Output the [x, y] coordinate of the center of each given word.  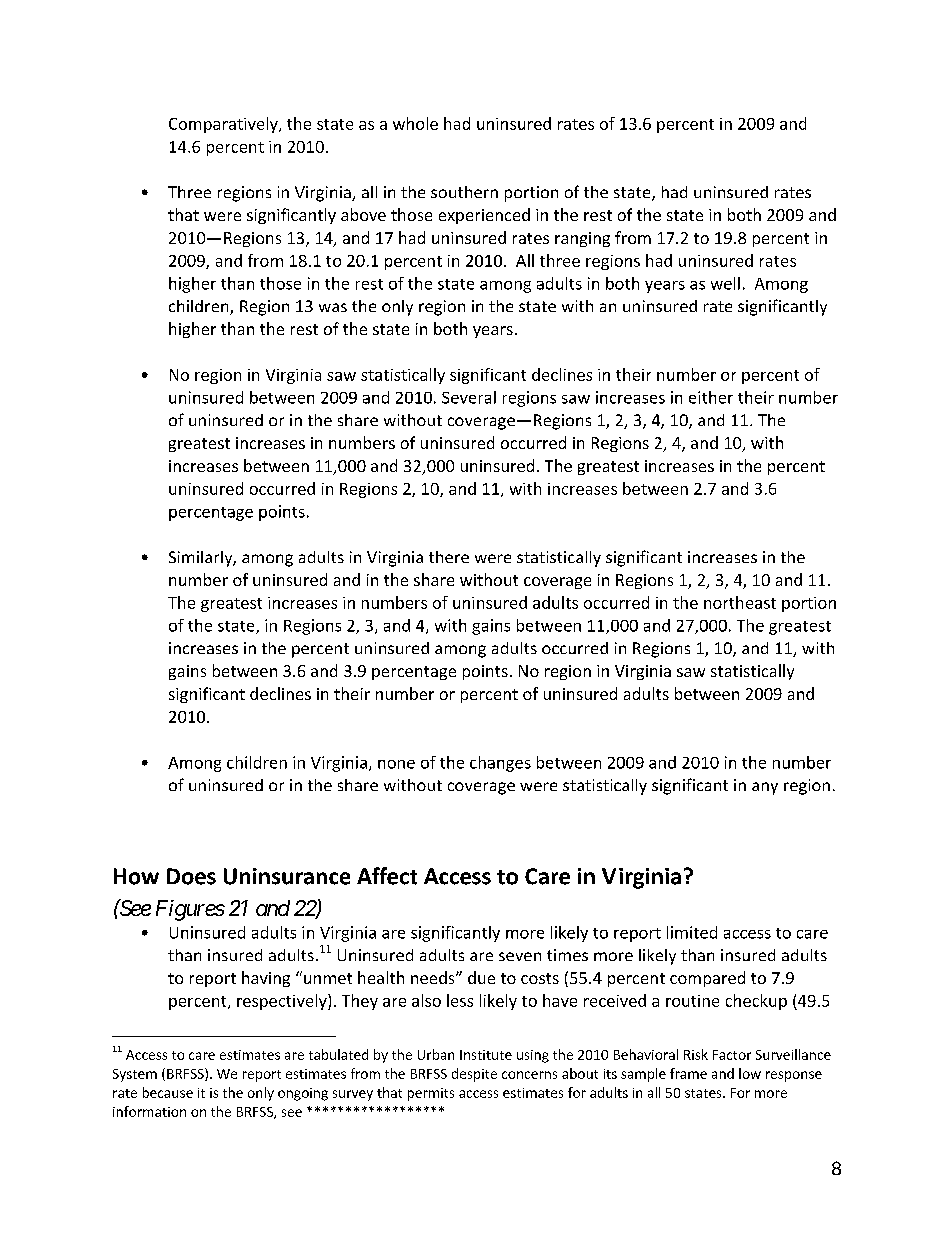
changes [500, 764]
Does [191, 876]
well [725, 283]
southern [464, 192]
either [711, 397]
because [168, 1092]
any [765, 788]
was [333, 307]
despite [474, 1075]
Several [469, 397]
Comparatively [224, 125]
